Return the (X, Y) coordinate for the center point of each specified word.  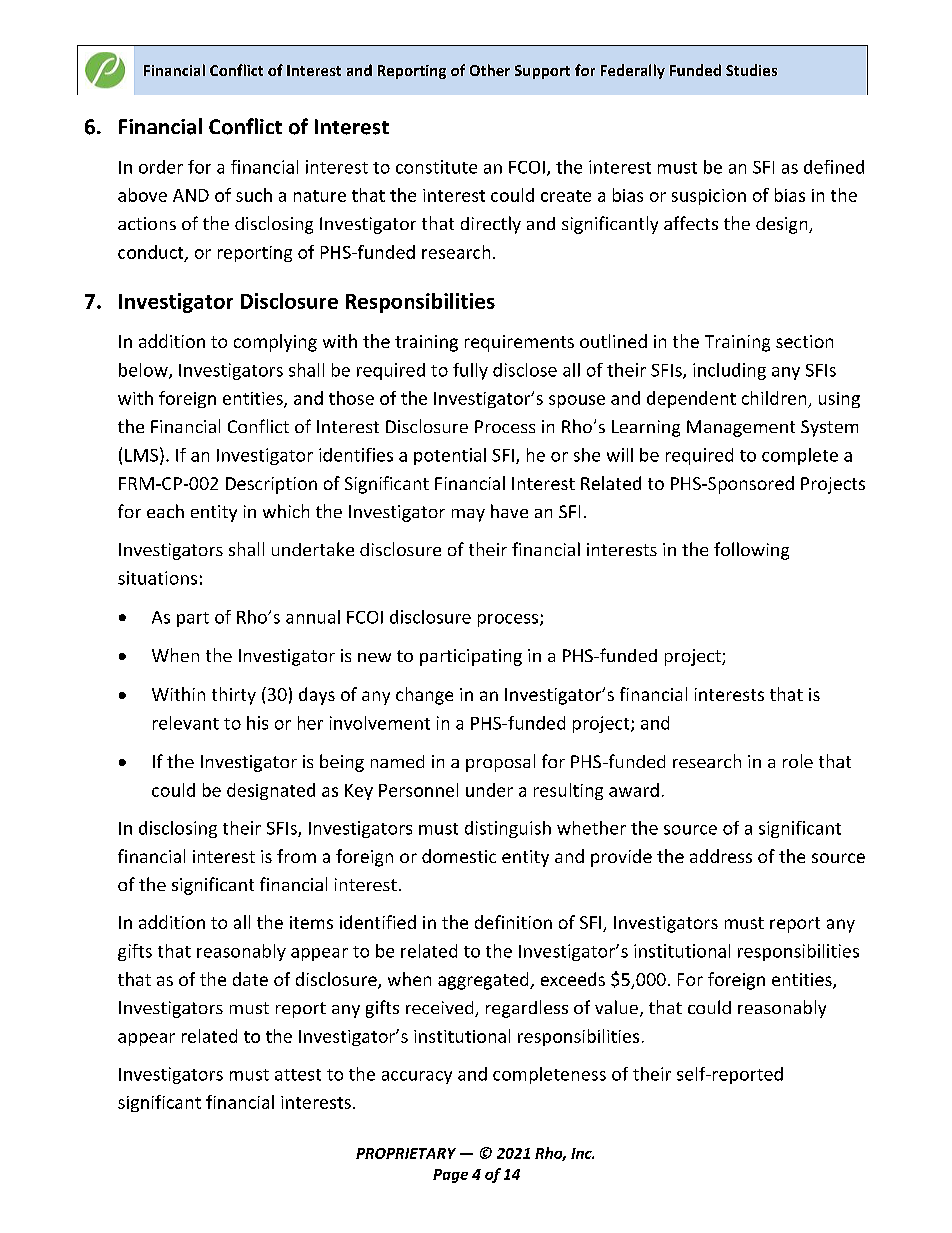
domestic (459, 856)
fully (470, 371)
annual (313, 617)
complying (275, 343)
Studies (751, 70)
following (751, 551)
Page (450, 1176)
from (296, 856)
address (721, 856)
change (424, 696)
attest (298, 1075)
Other (490, 70)
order (161, 167)
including (729, 371)
